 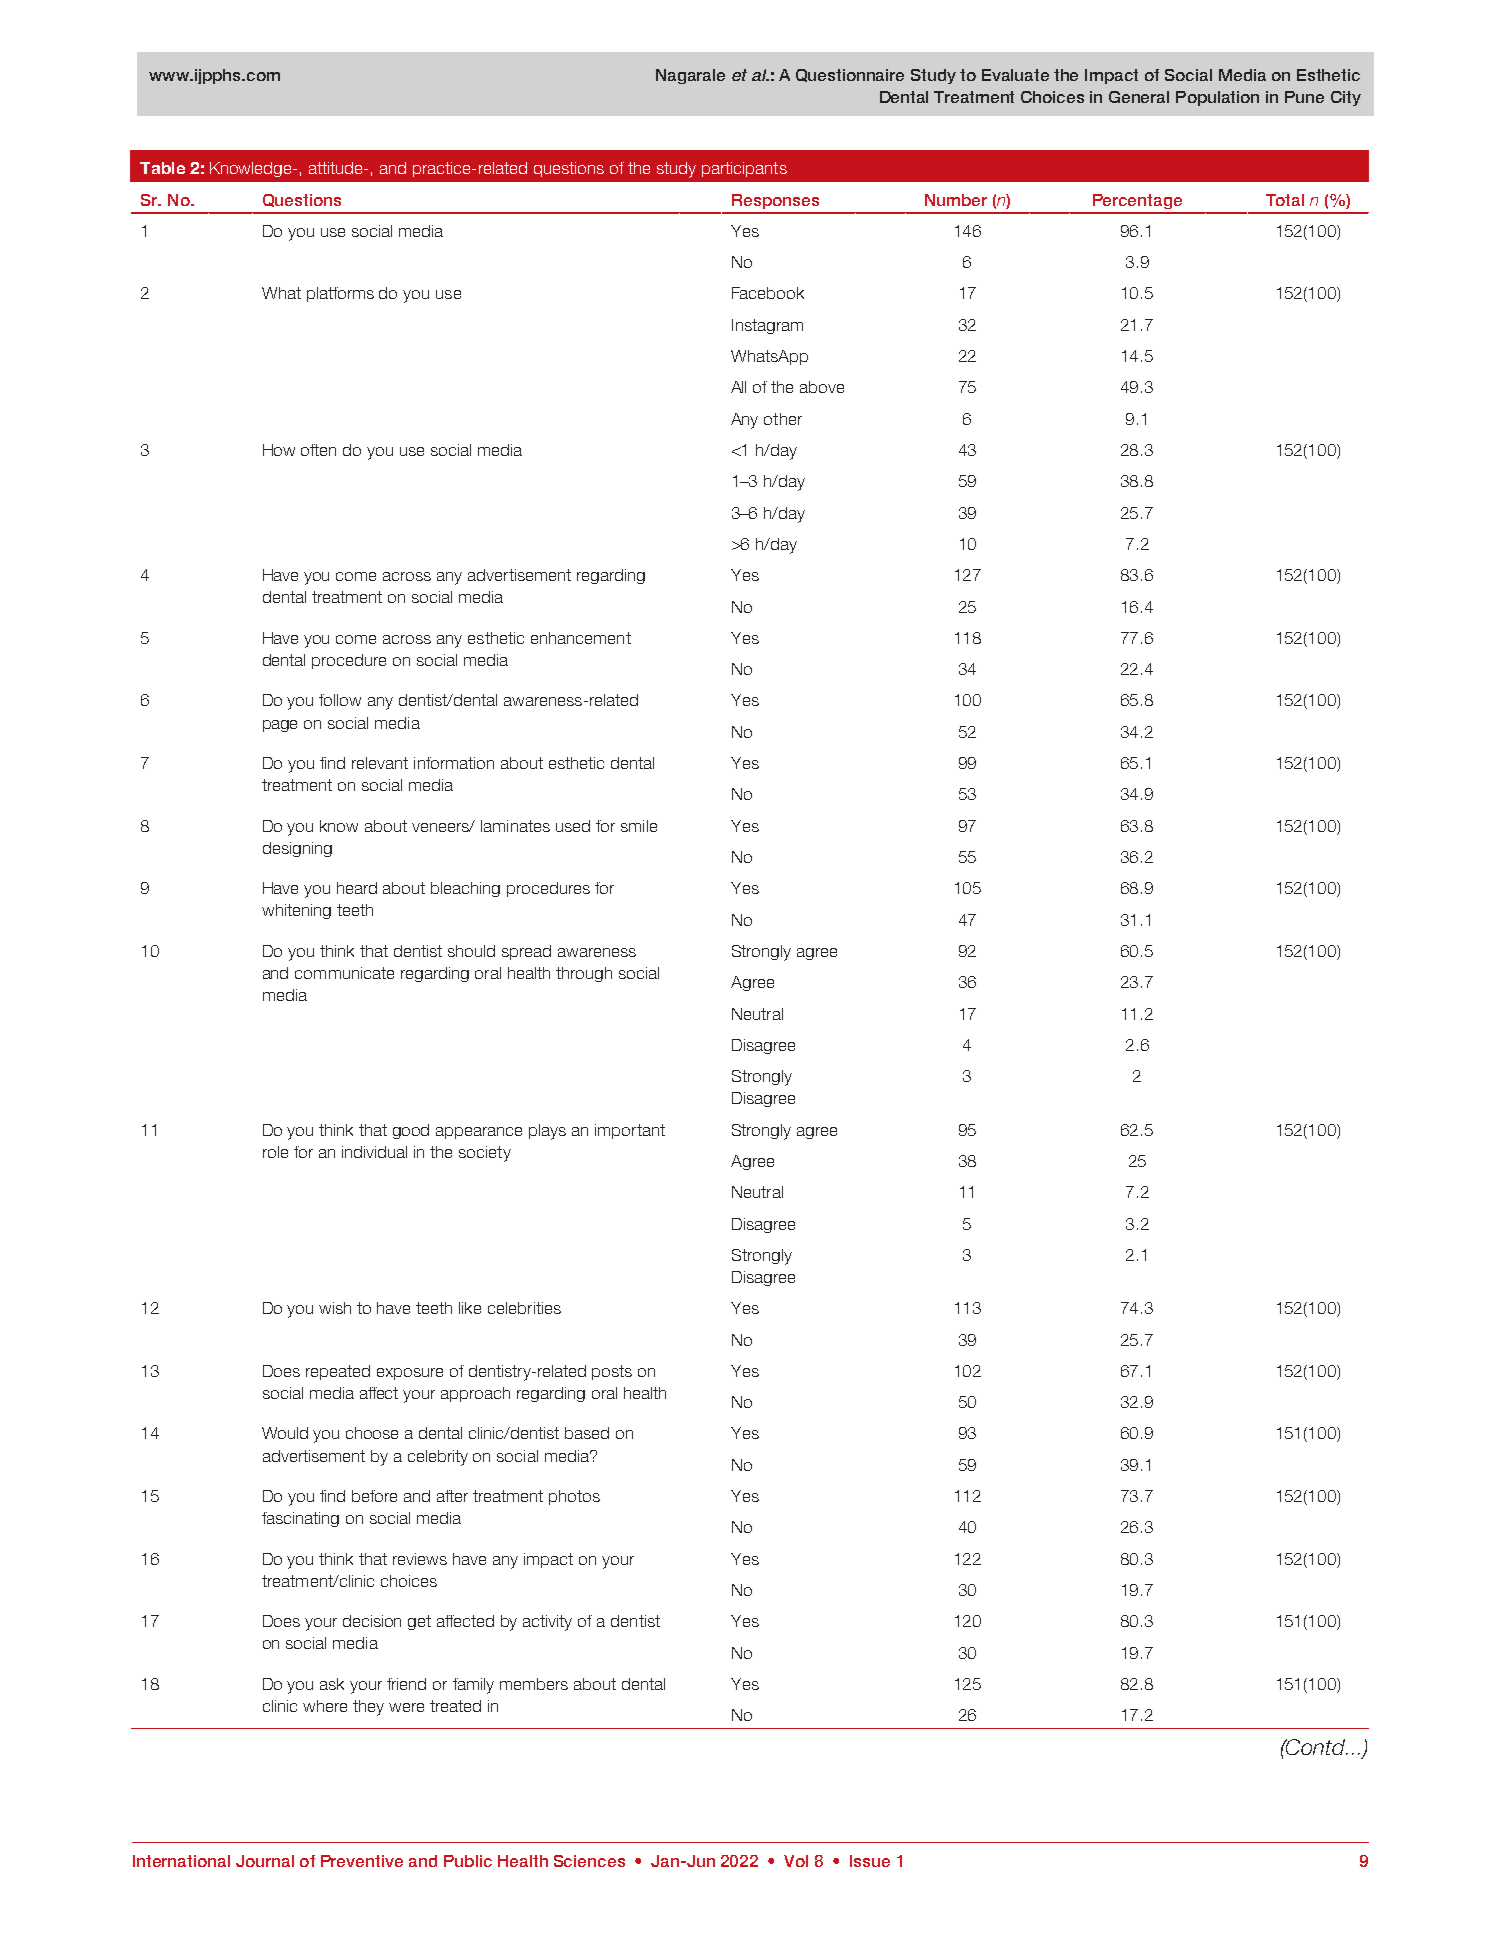 I want to click on participants, so click(x=744, y=169).
